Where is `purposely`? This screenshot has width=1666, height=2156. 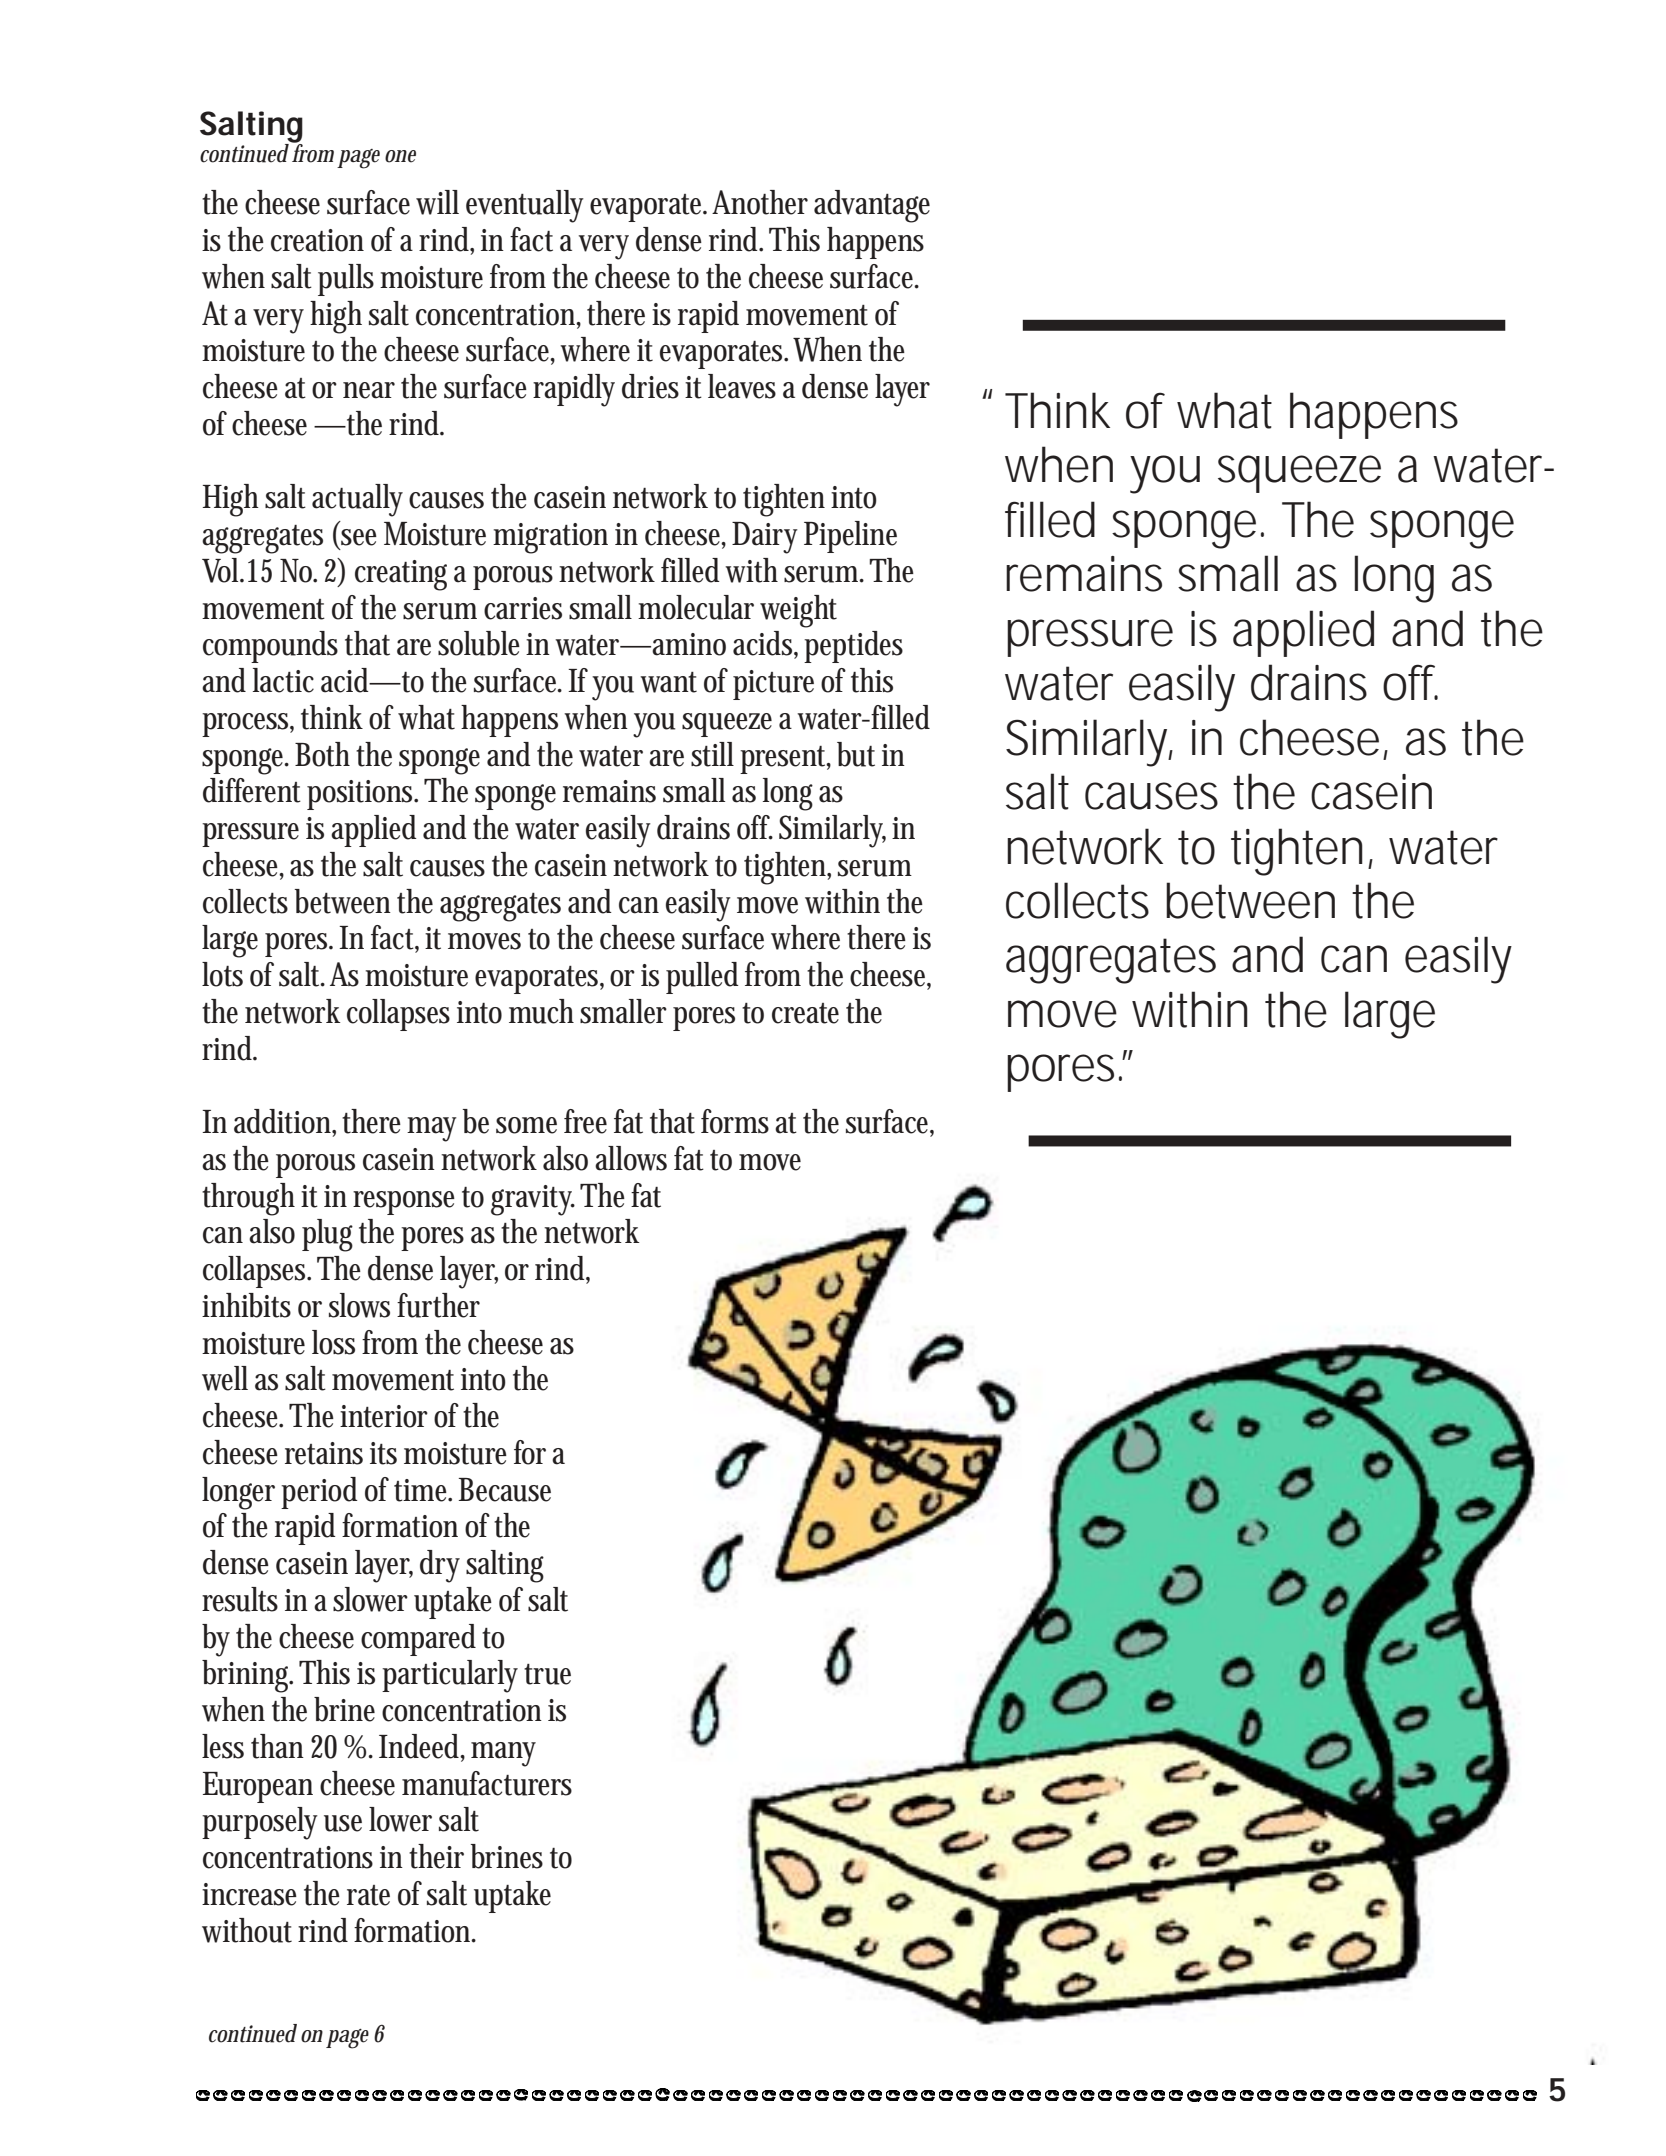 purposely is located at coordinates (260, 1823).
